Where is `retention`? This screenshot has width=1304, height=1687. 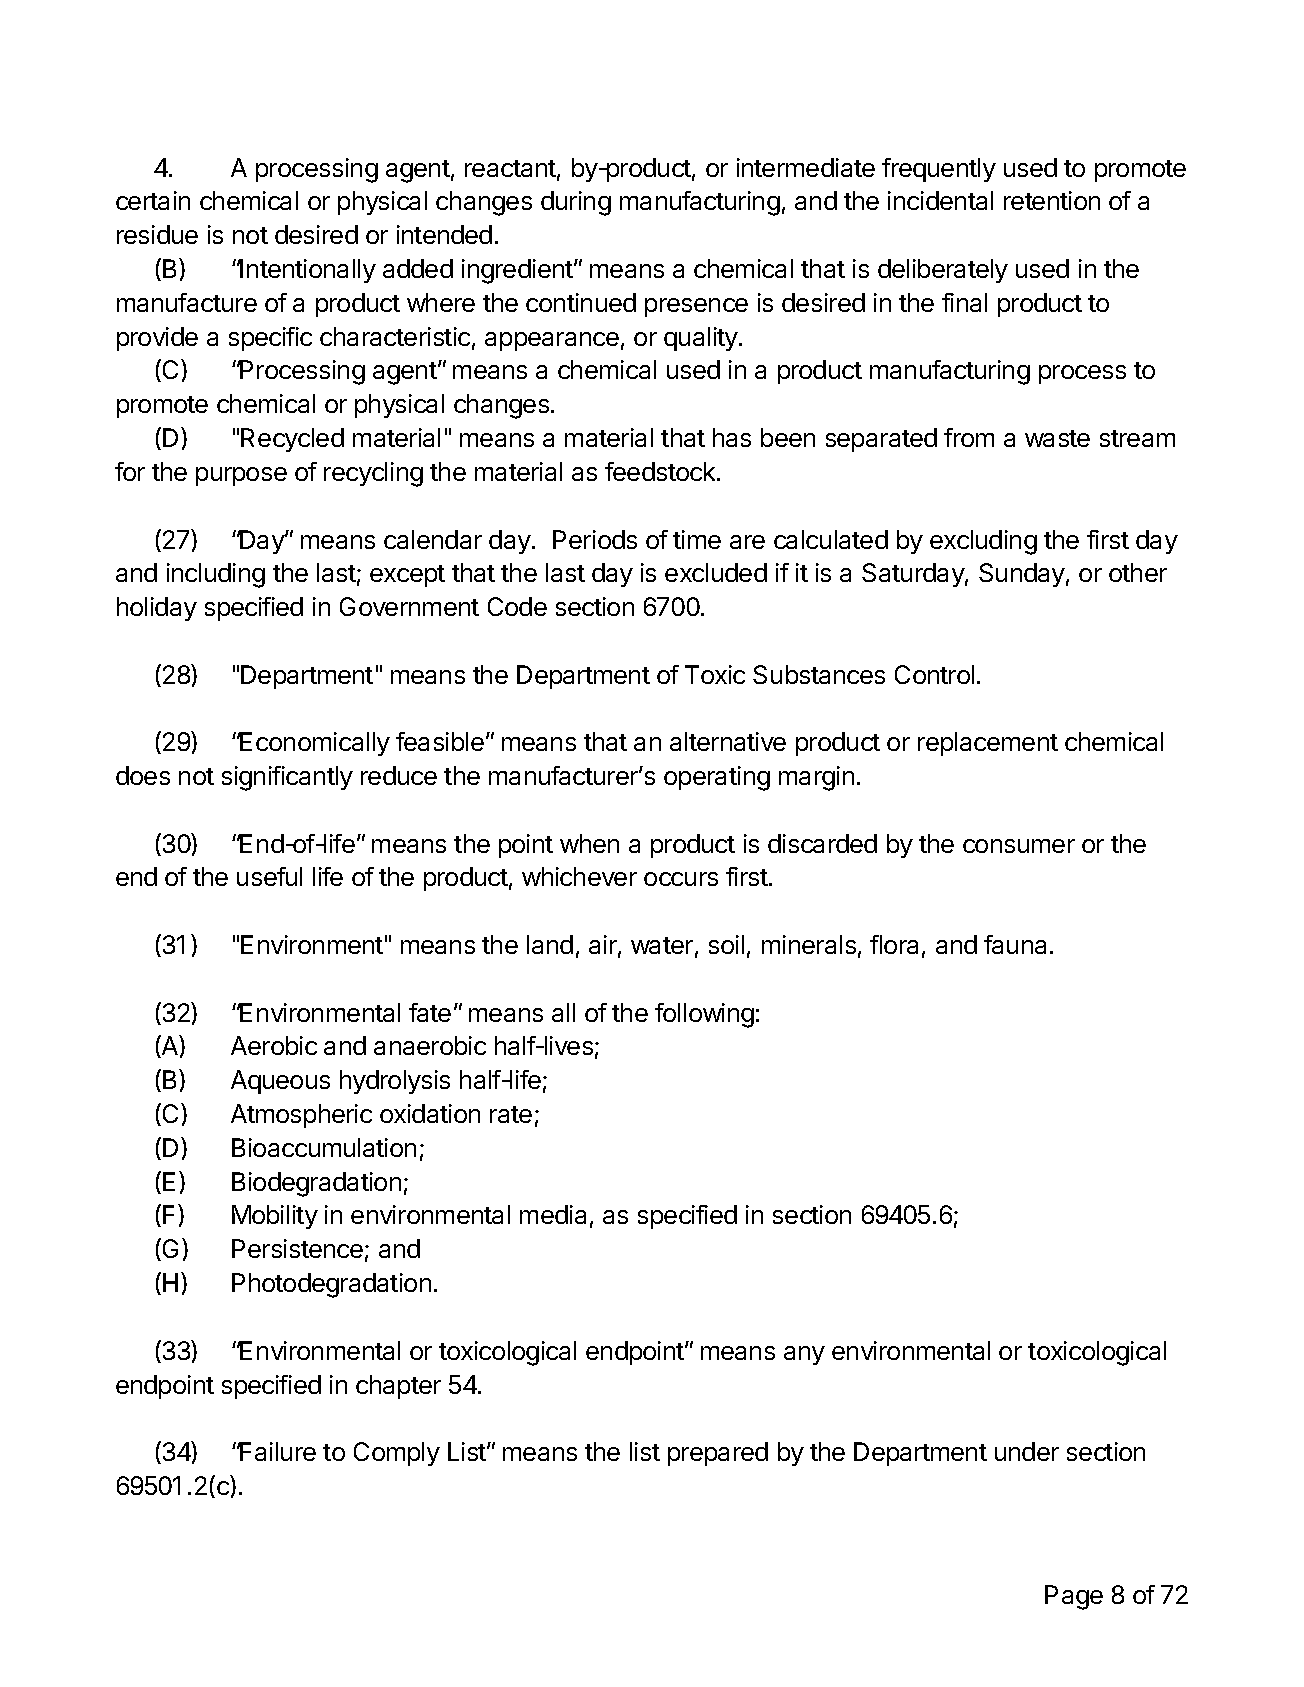
retention is located at coordinates (1052, 200).
